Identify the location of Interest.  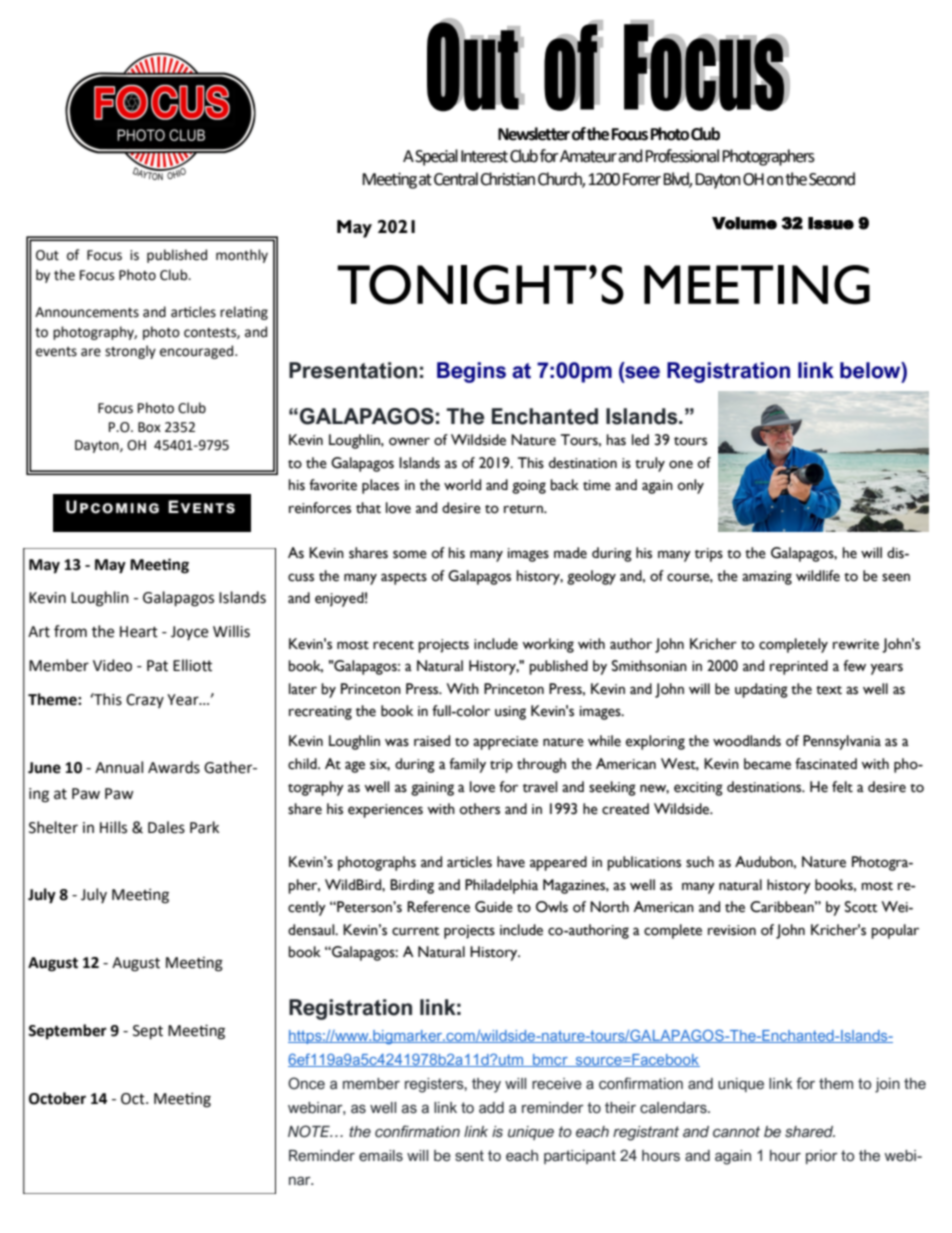
(484, 156).
